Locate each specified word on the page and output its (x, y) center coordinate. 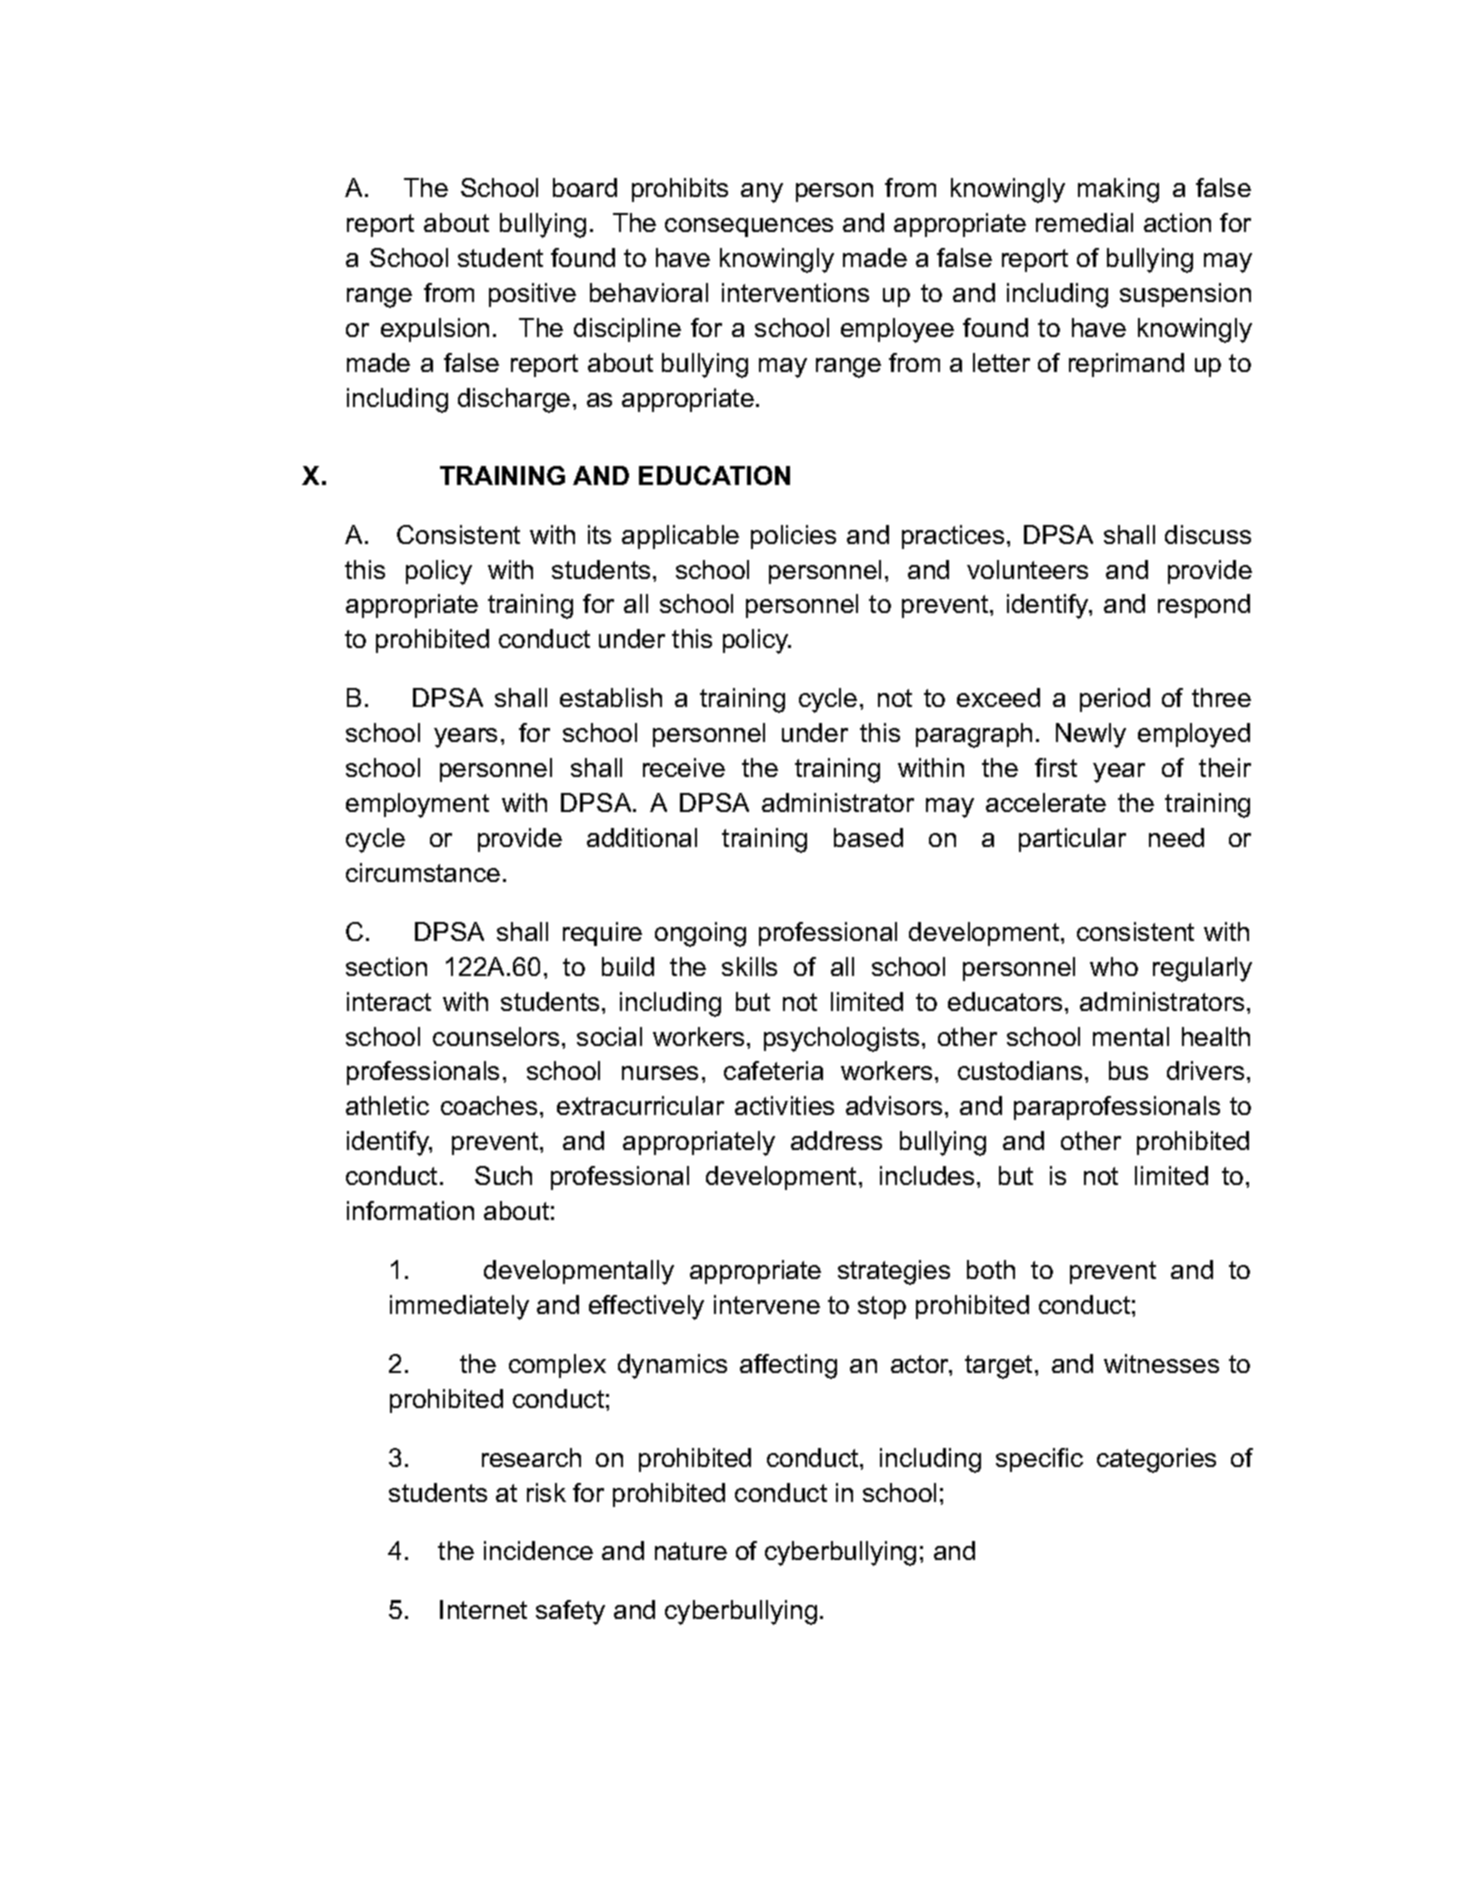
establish (611, 697)
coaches (489, 1105)
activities (784, 1105)
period (1115, 700)
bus (1128, 1070)
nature (691, 1551)
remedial (1084, 222)
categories (1156, 1460)
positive (532, 295)
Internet (483, 1609)
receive (684, 767)
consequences (749, 227)
